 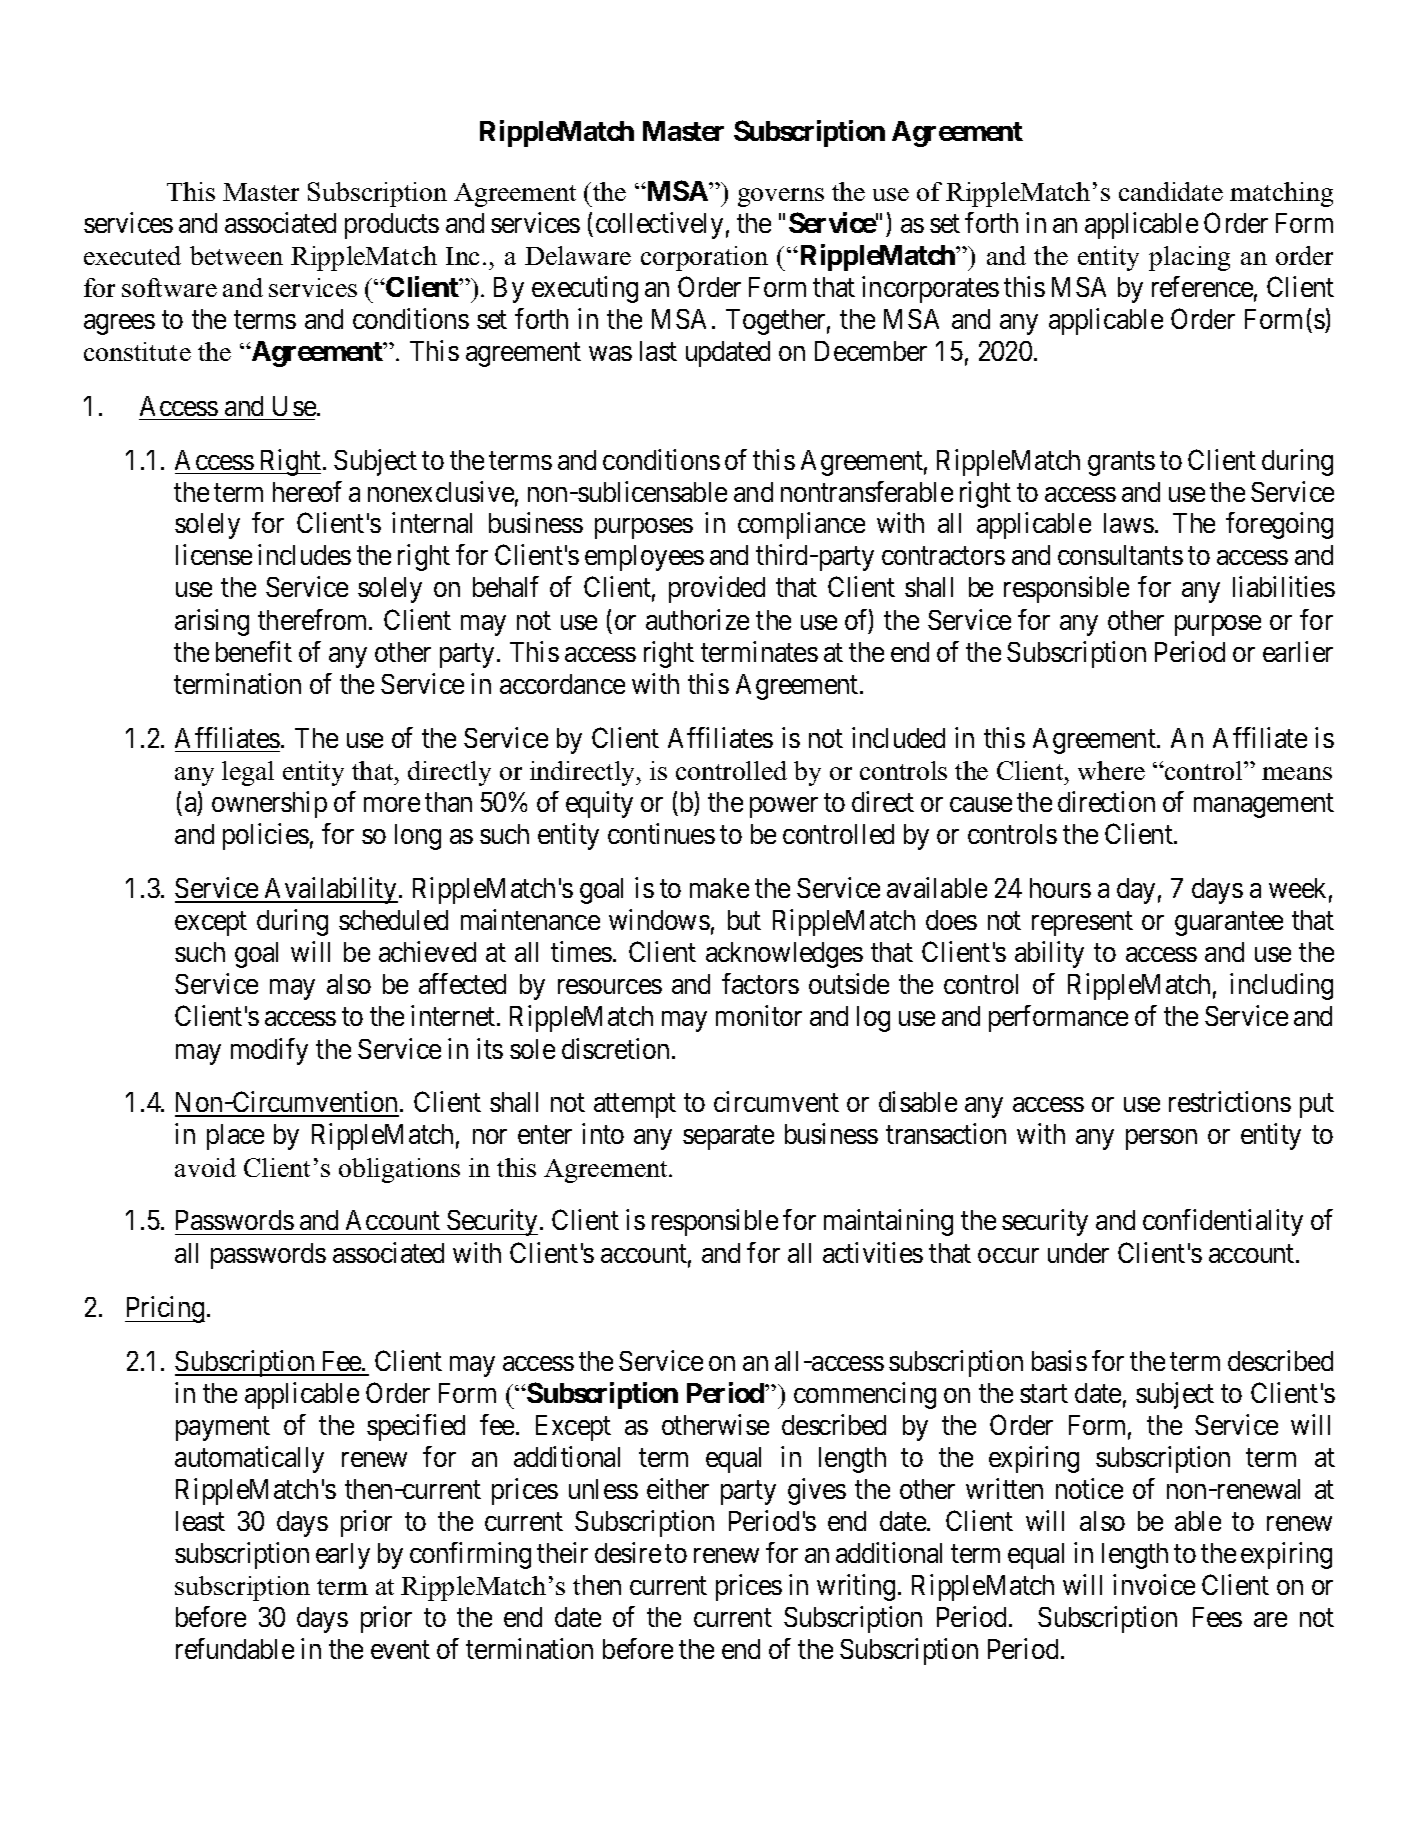 I want to click on Pricing, so click(x=165, y=1309).
